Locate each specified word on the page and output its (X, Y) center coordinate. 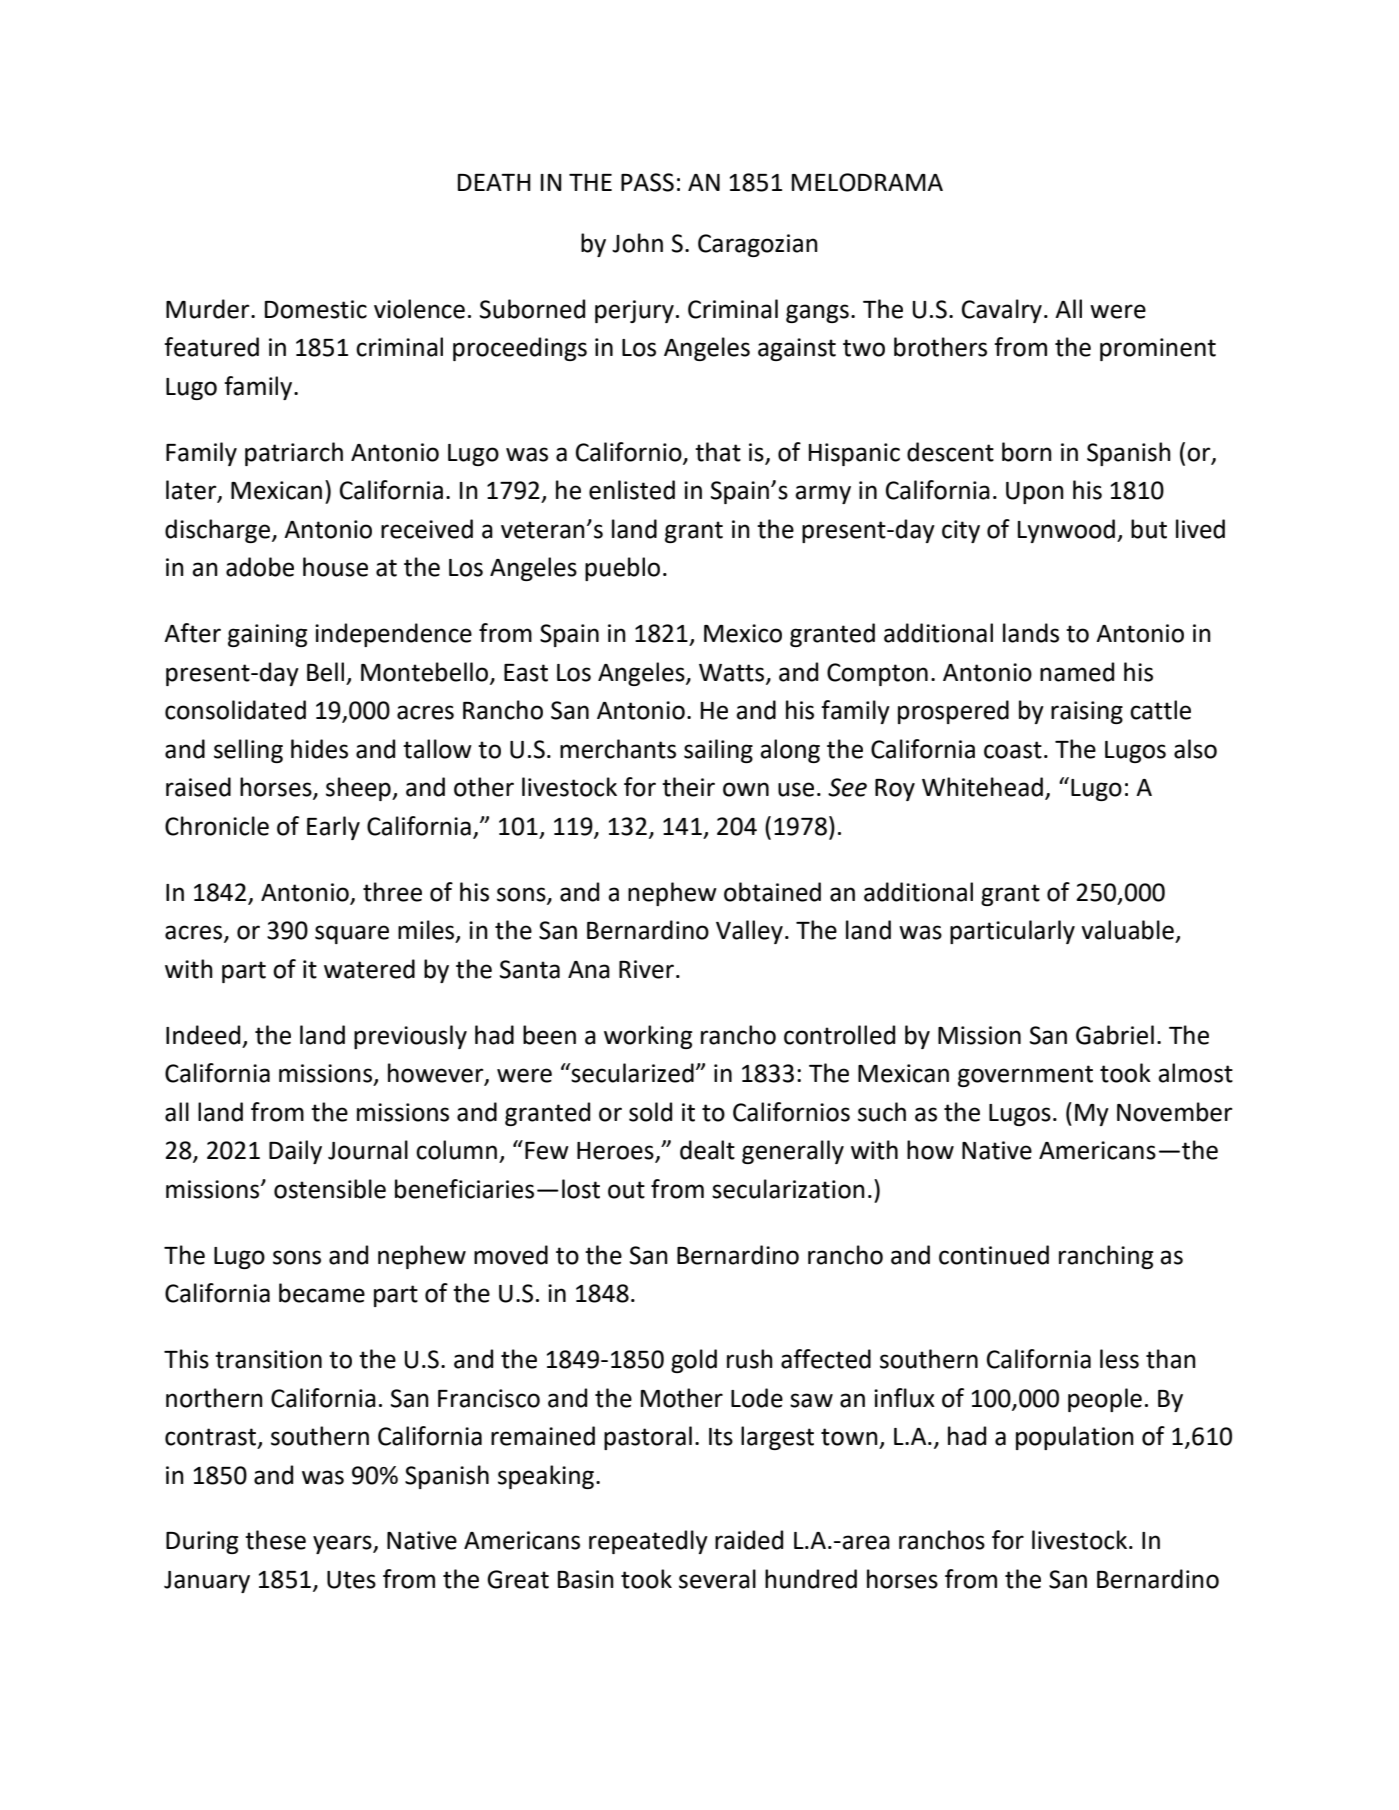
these (275, 1540)
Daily (295, 1152)
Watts (733, 673)
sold (650, 1112)
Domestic (316, 309)
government (1025, 1076)
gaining (267, 635)
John (637, 243)
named (1077, 672)
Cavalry (1002, 311)
